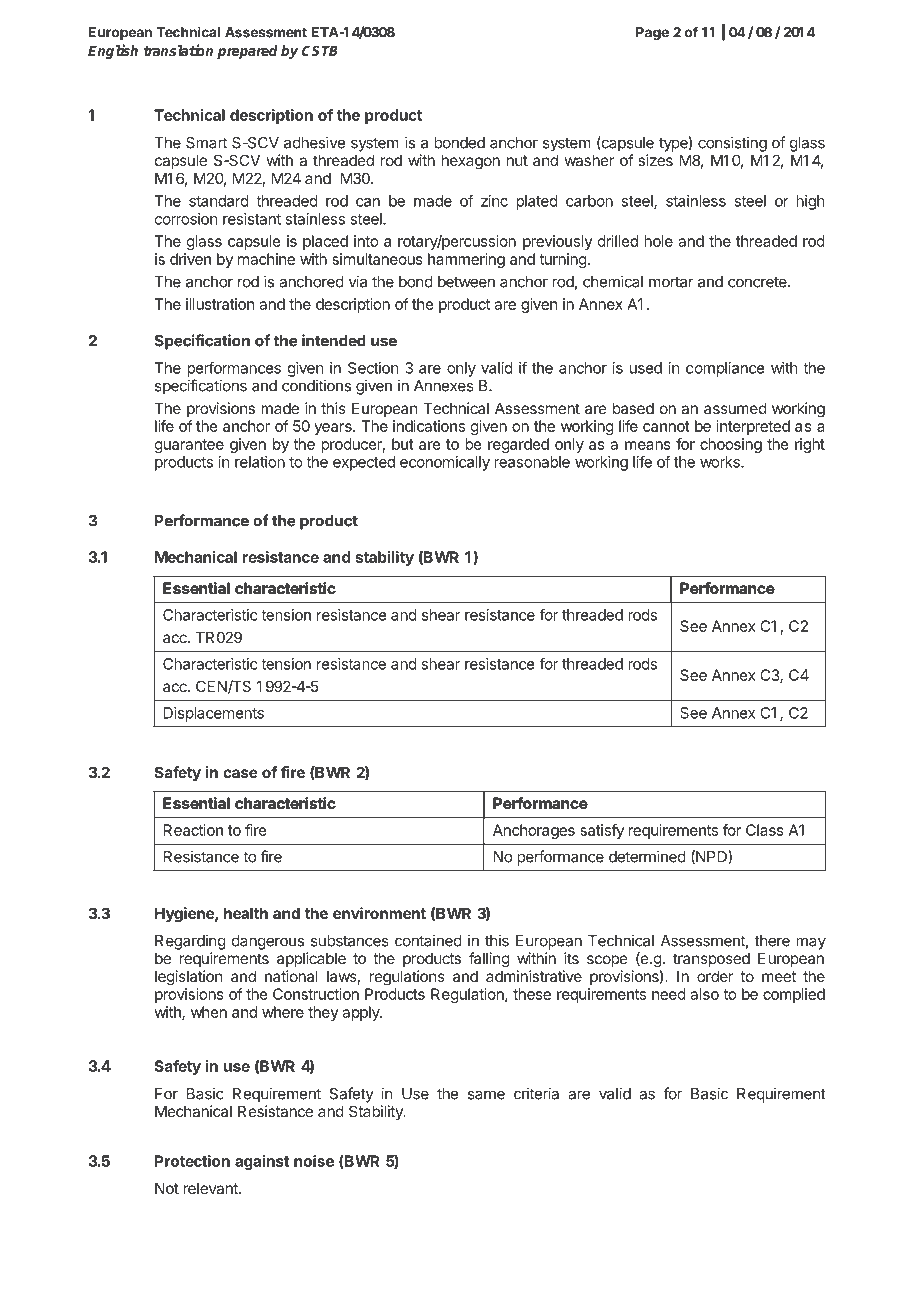 This screenshot has width=924, height=1308. What do you see at coordinates (652, 34) in the screenshot?
I see `Page` at bounding box center [652, 34].
